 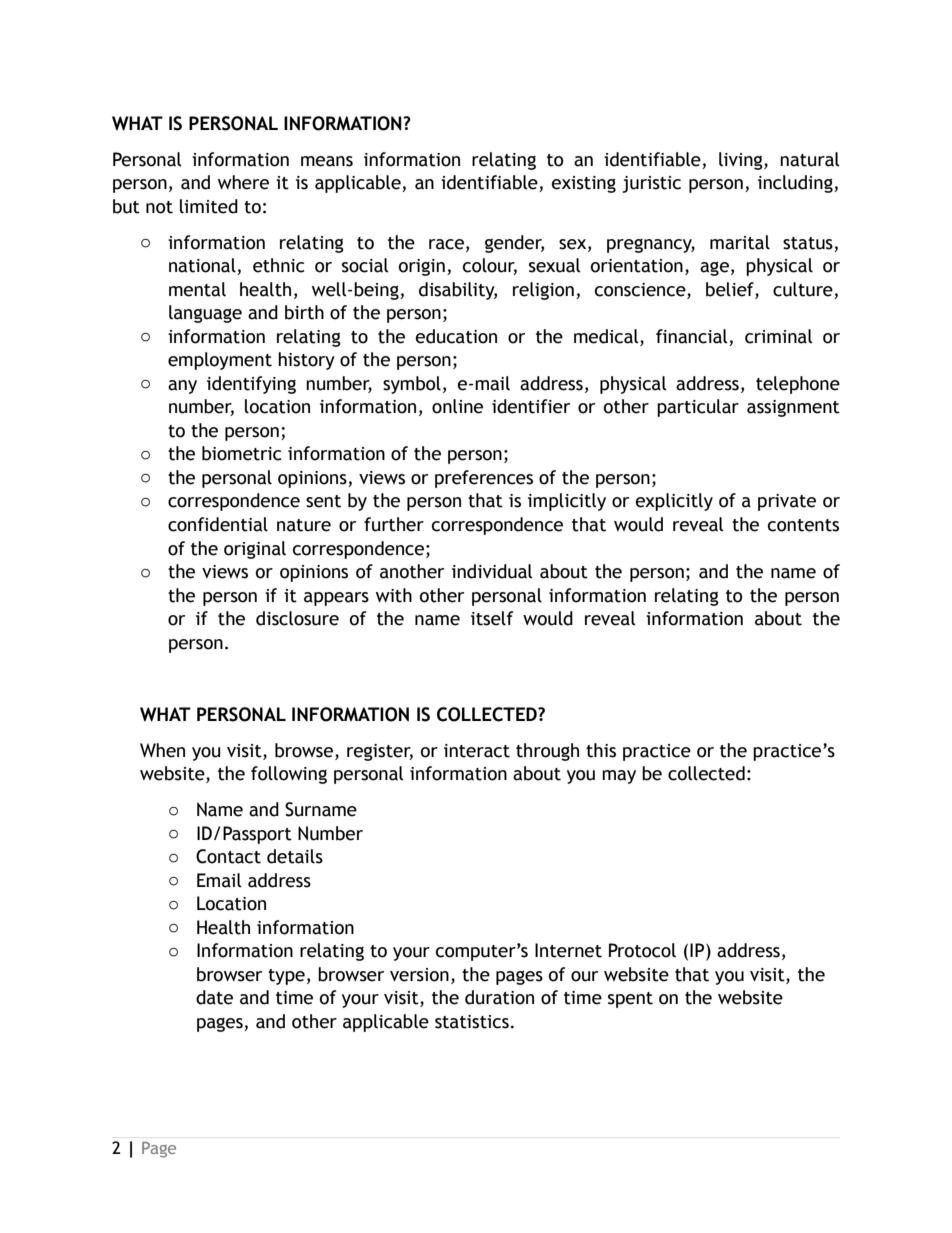 I want to click on contents, so click(x=803, y=525).
